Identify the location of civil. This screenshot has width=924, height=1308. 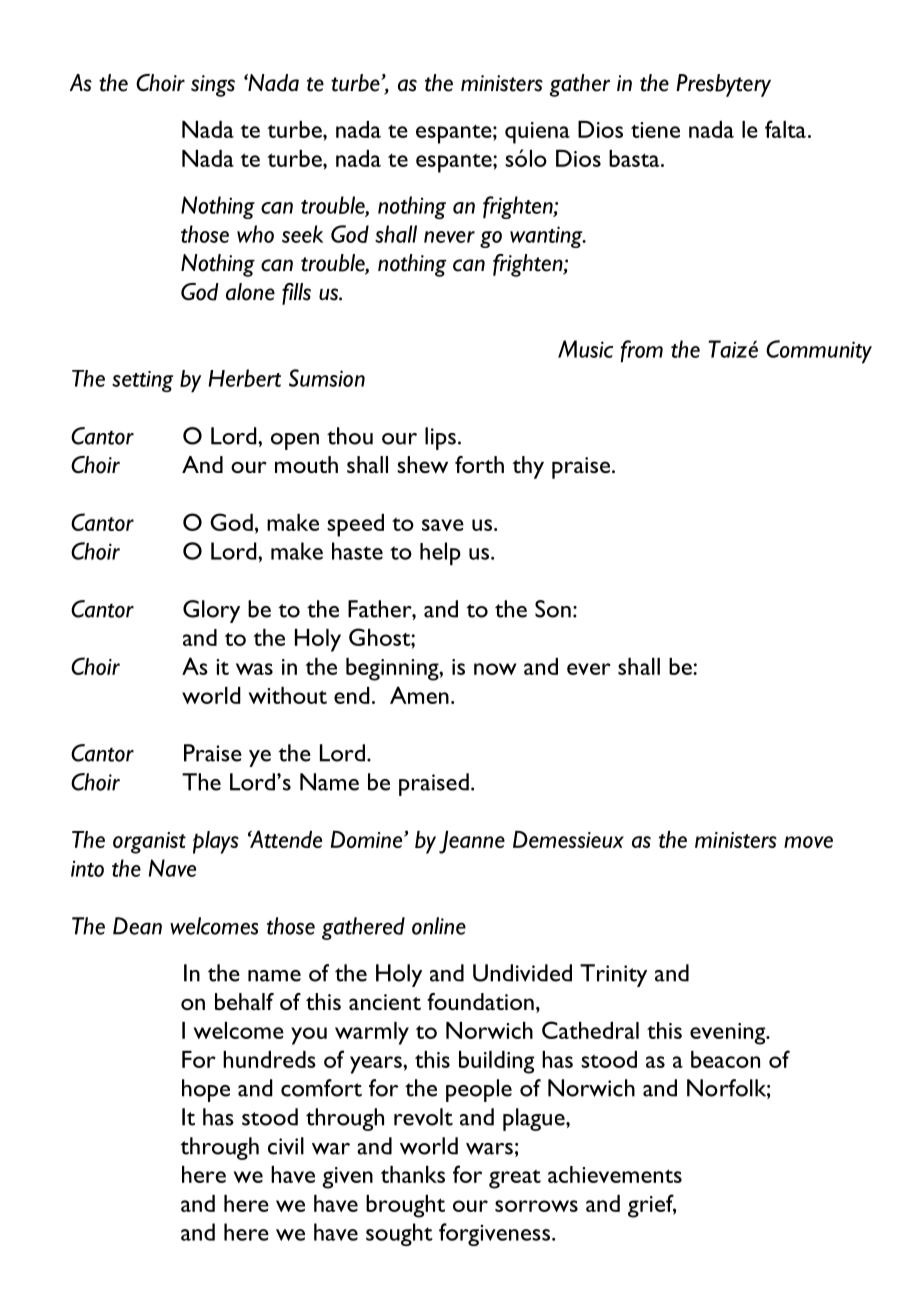
(286, 1146).
